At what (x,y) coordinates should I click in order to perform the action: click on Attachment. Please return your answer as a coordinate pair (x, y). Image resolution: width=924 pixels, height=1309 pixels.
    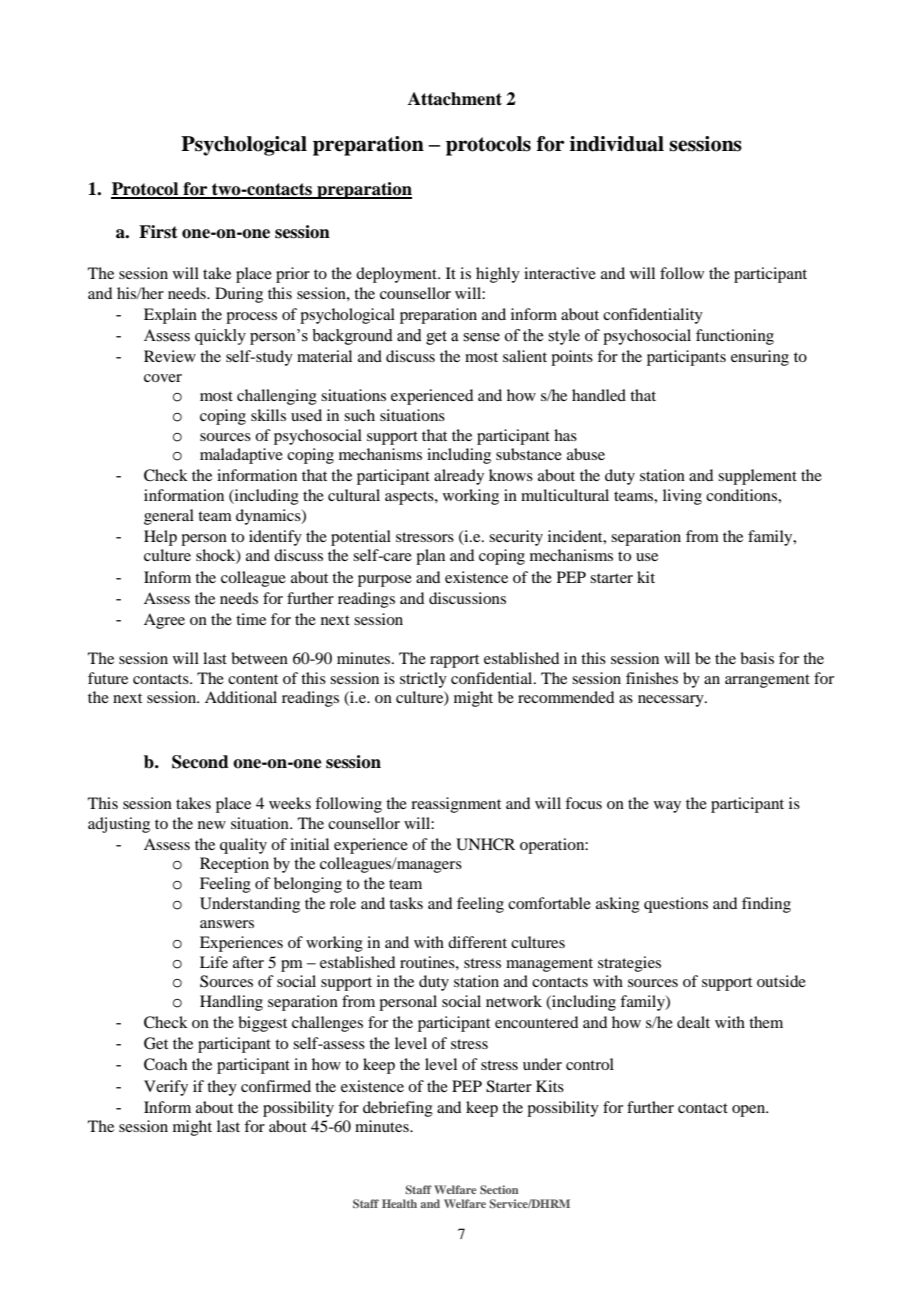
    Looking at the image, I should click on (455, 99).
